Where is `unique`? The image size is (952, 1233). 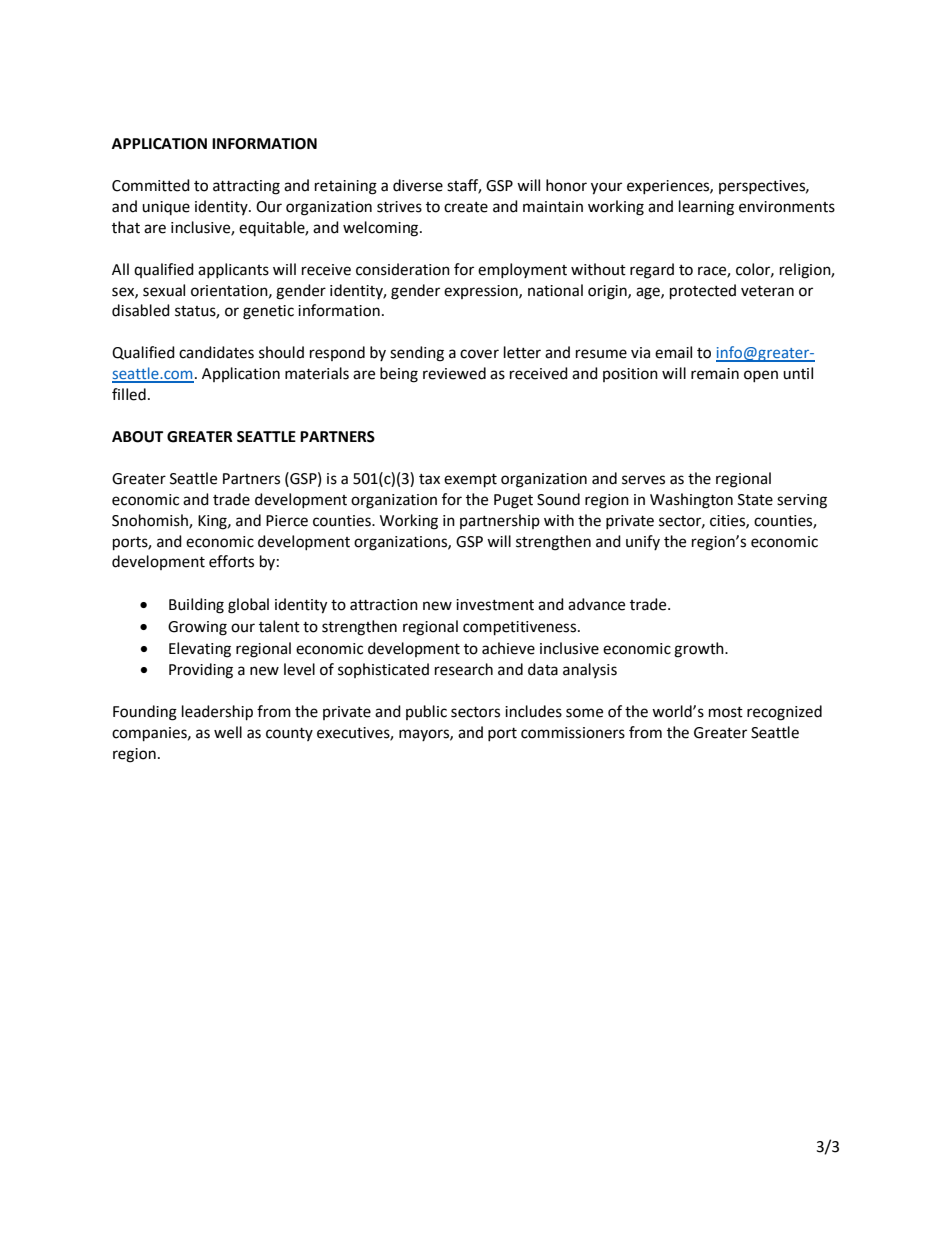 unique is located at coordinates (166, 208).
